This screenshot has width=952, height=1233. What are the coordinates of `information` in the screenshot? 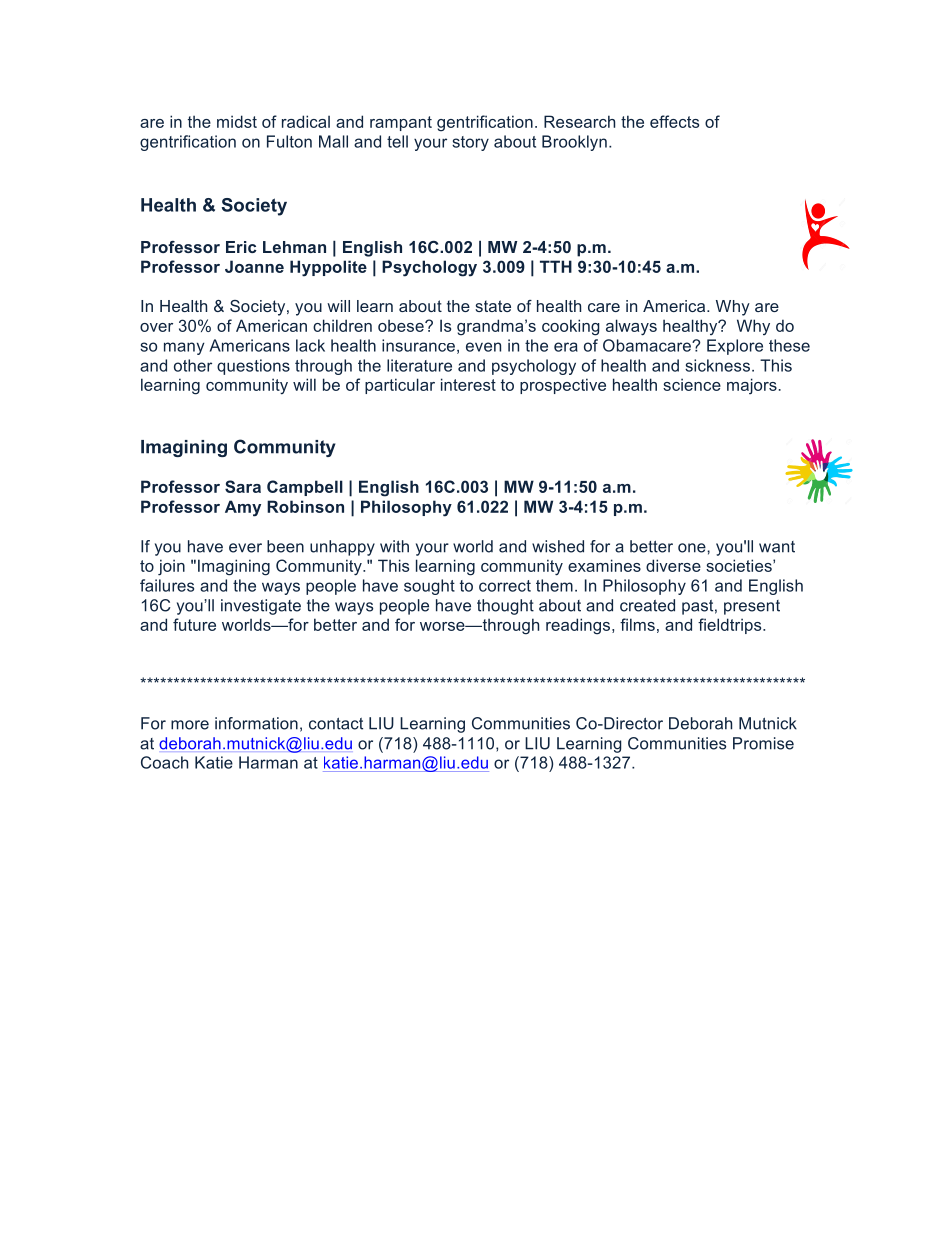 It's located at (256, 723).
